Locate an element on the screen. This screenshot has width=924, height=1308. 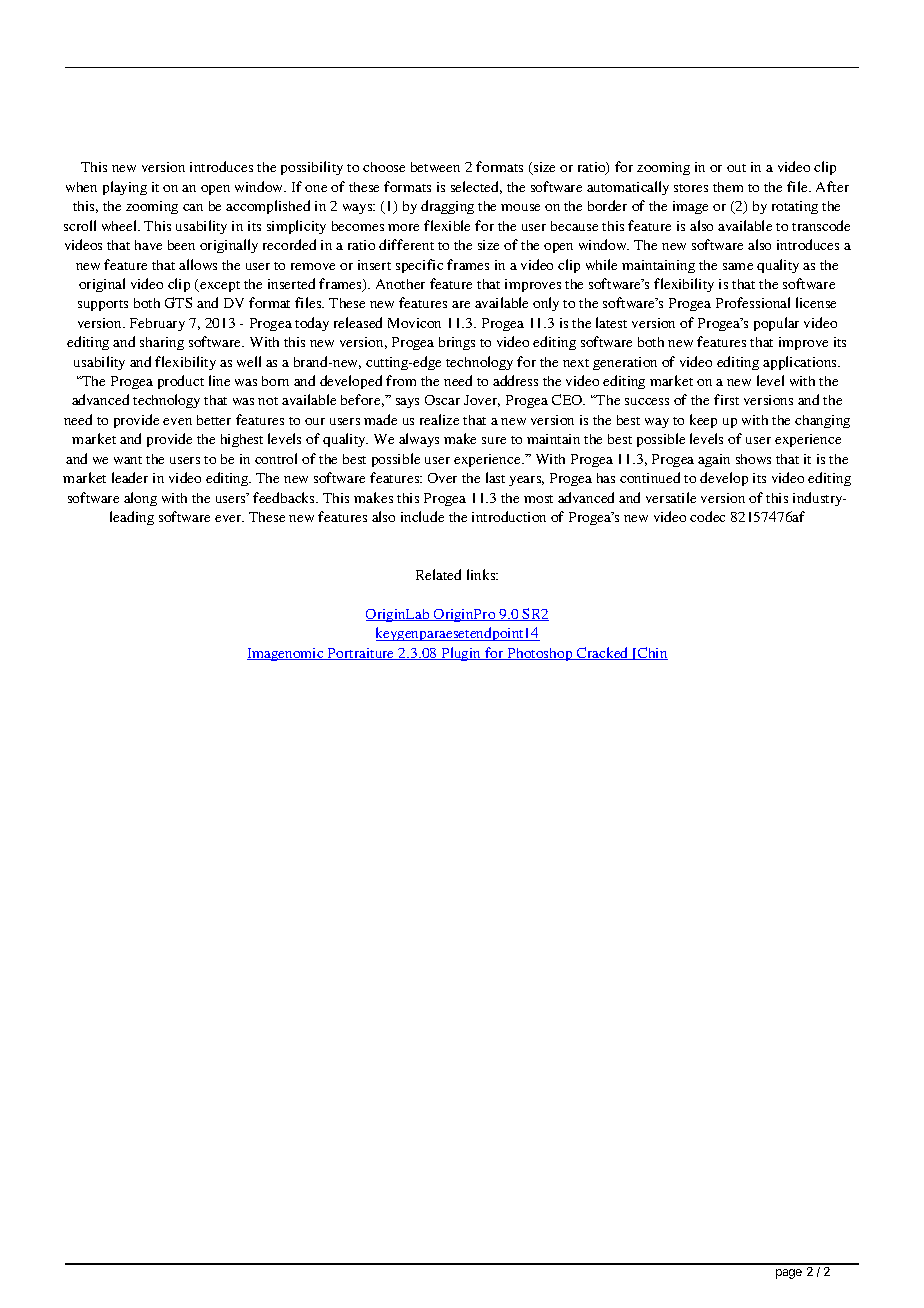
page is located at coordinates (789, 1274).
